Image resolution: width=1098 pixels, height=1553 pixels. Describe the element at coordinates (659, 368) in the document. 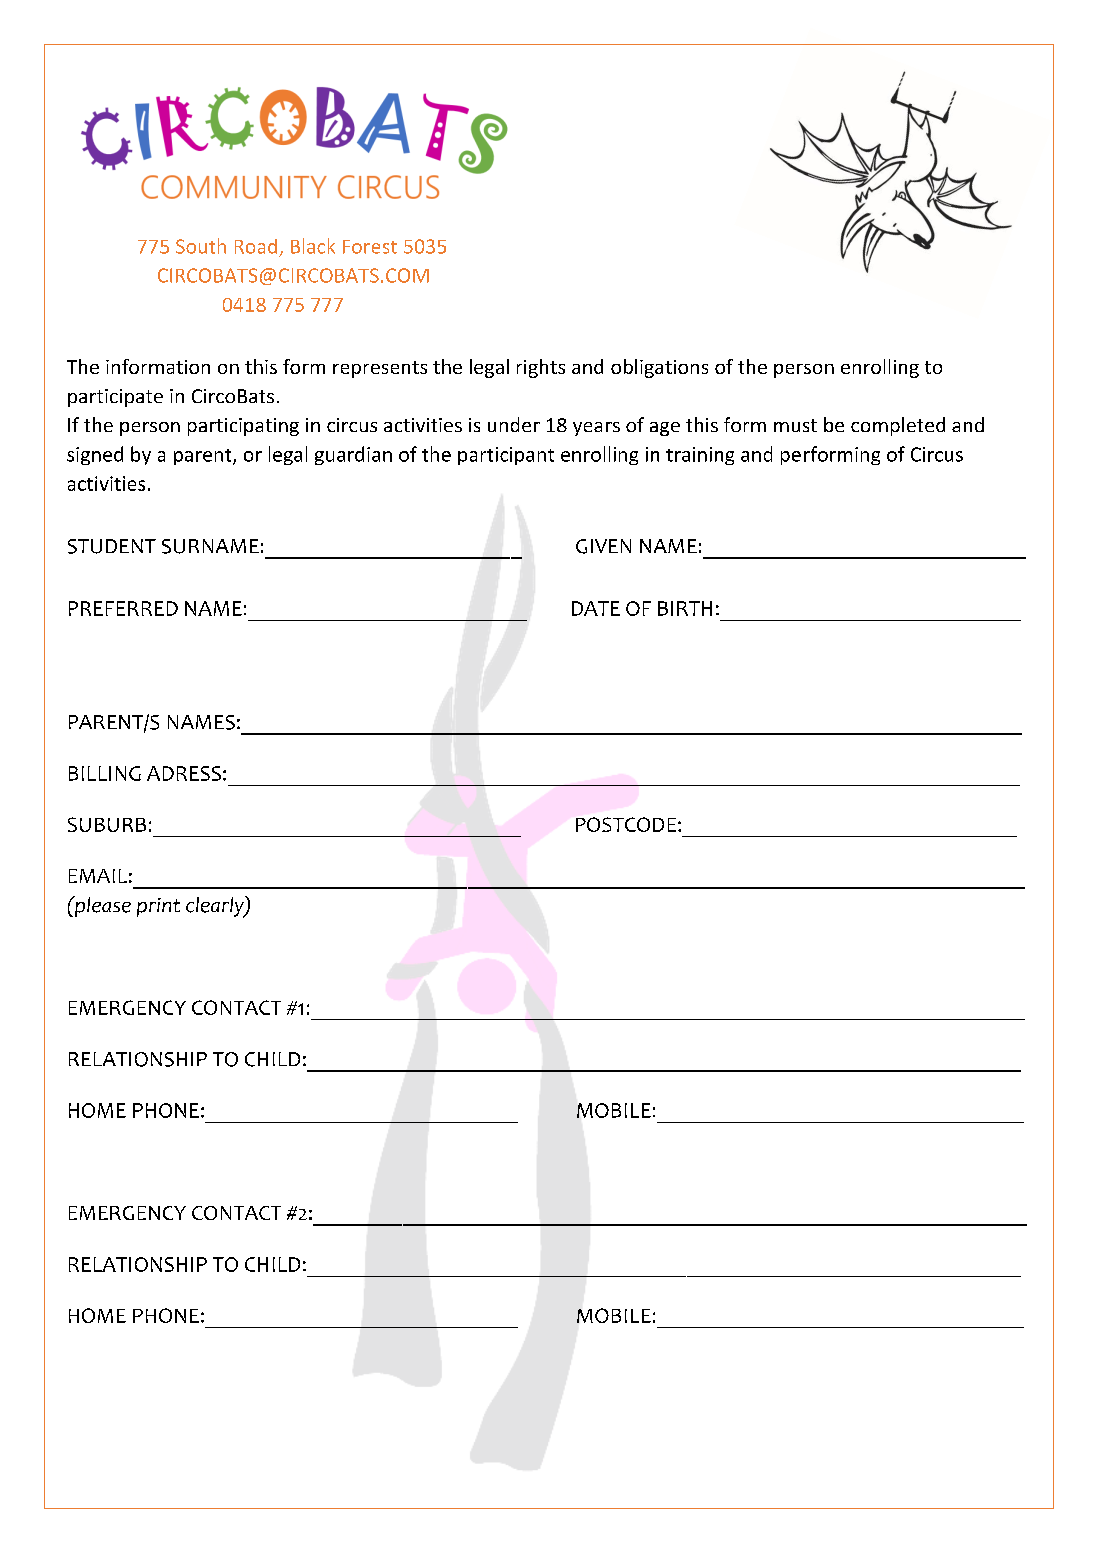

I see `obligations` at that location.
